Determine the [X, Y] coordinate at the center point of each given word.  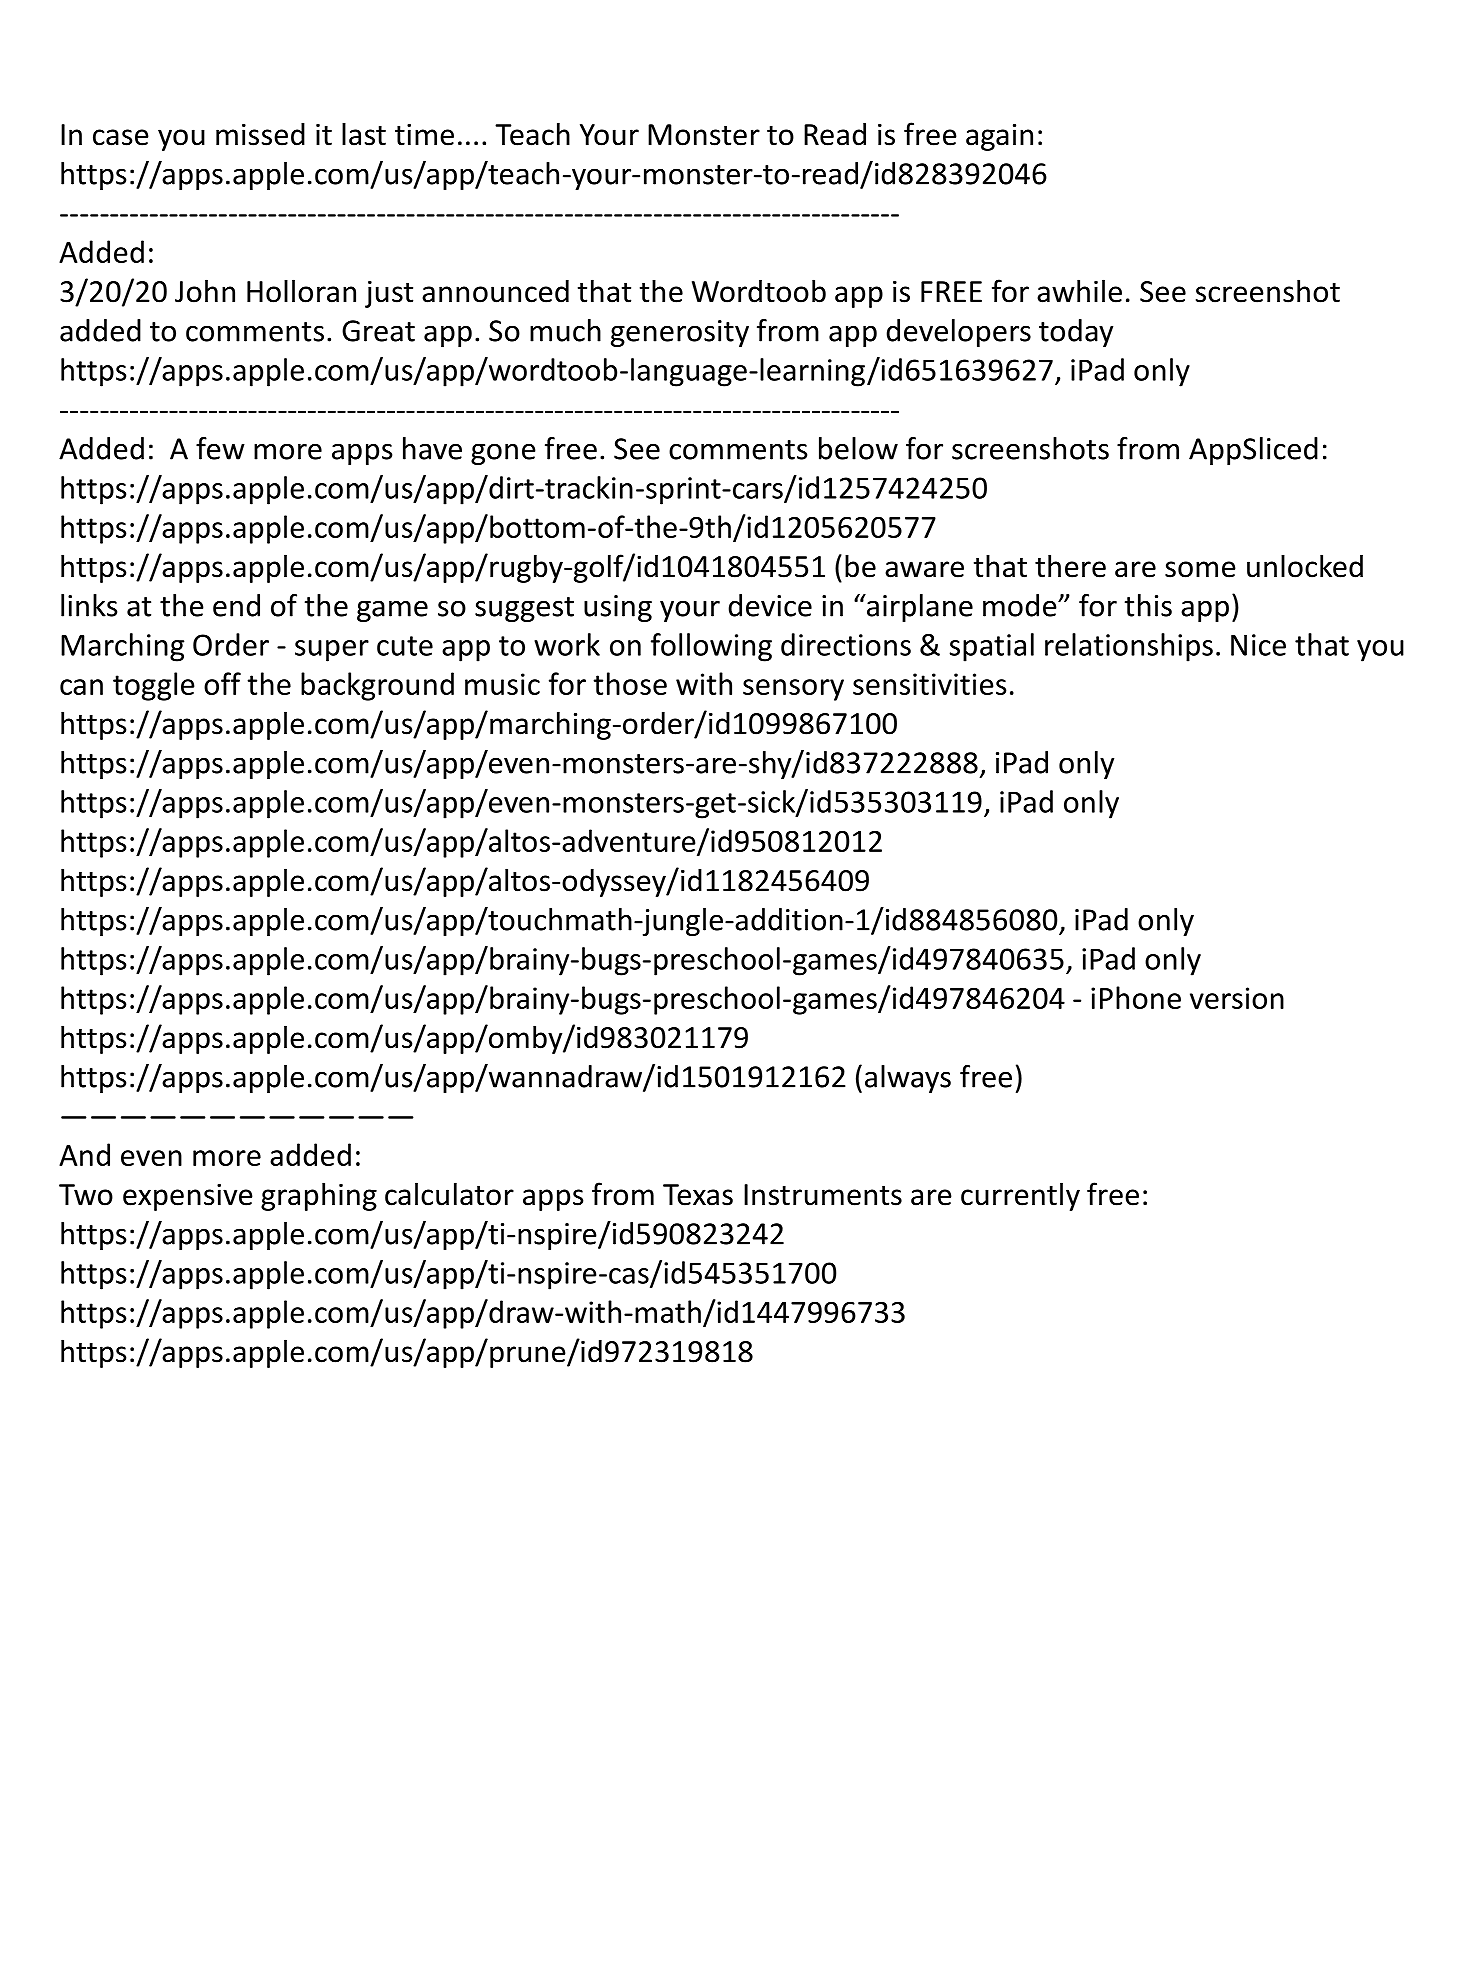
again [999, 137]
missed [260, 134]
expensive [188, 1197]
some [1200, 569]
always [908, 1079]
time [424, 135]
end [236, 605]
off [222, 683]
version [1237, 998]
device [770, 605]
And [84, 1154]
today [1076, 333]
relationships [1129, 647]
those [630, 683]
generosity [680, 333]
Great [378, 331]
